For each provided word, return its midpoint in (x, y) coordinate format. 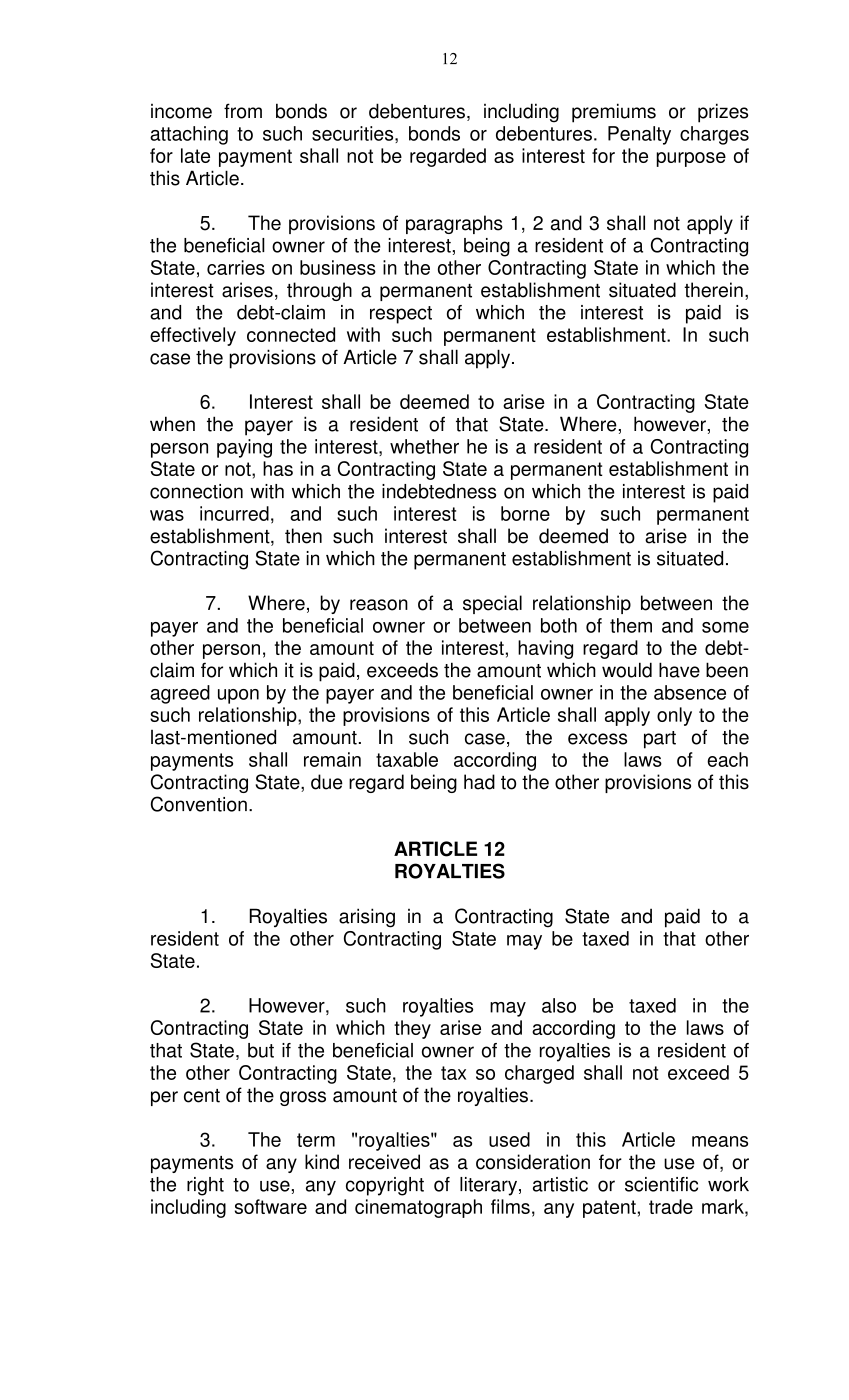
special (492, 604)
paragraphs (454, 224)
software (271, 1206)
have (679, 670)
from (243, 111)
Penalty (639, 135)
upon (238, 696)
